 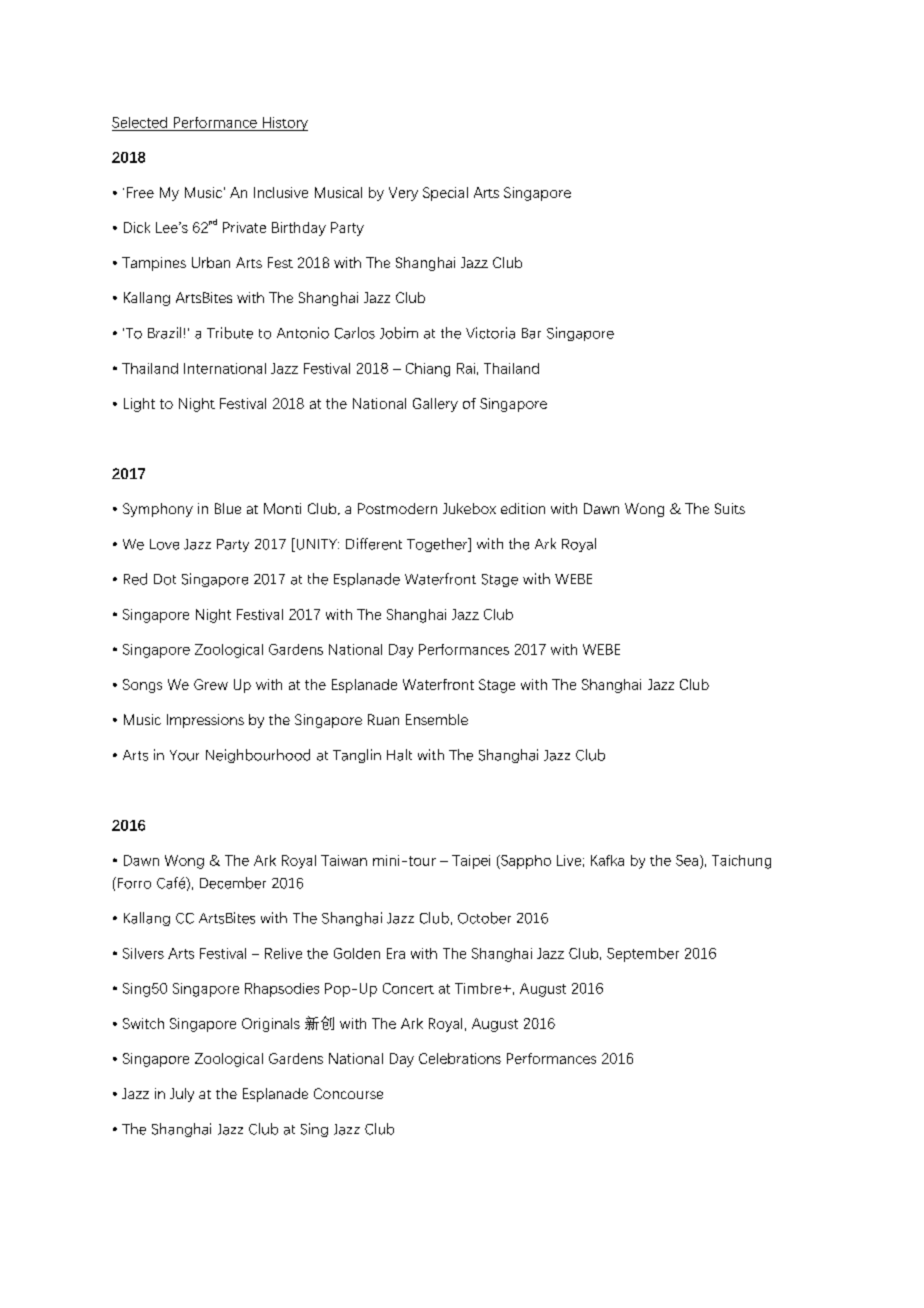 What do you see at coordinates (460, 1058) in the page?
I see `Celebrations` at bounding box center [460, 1058].
